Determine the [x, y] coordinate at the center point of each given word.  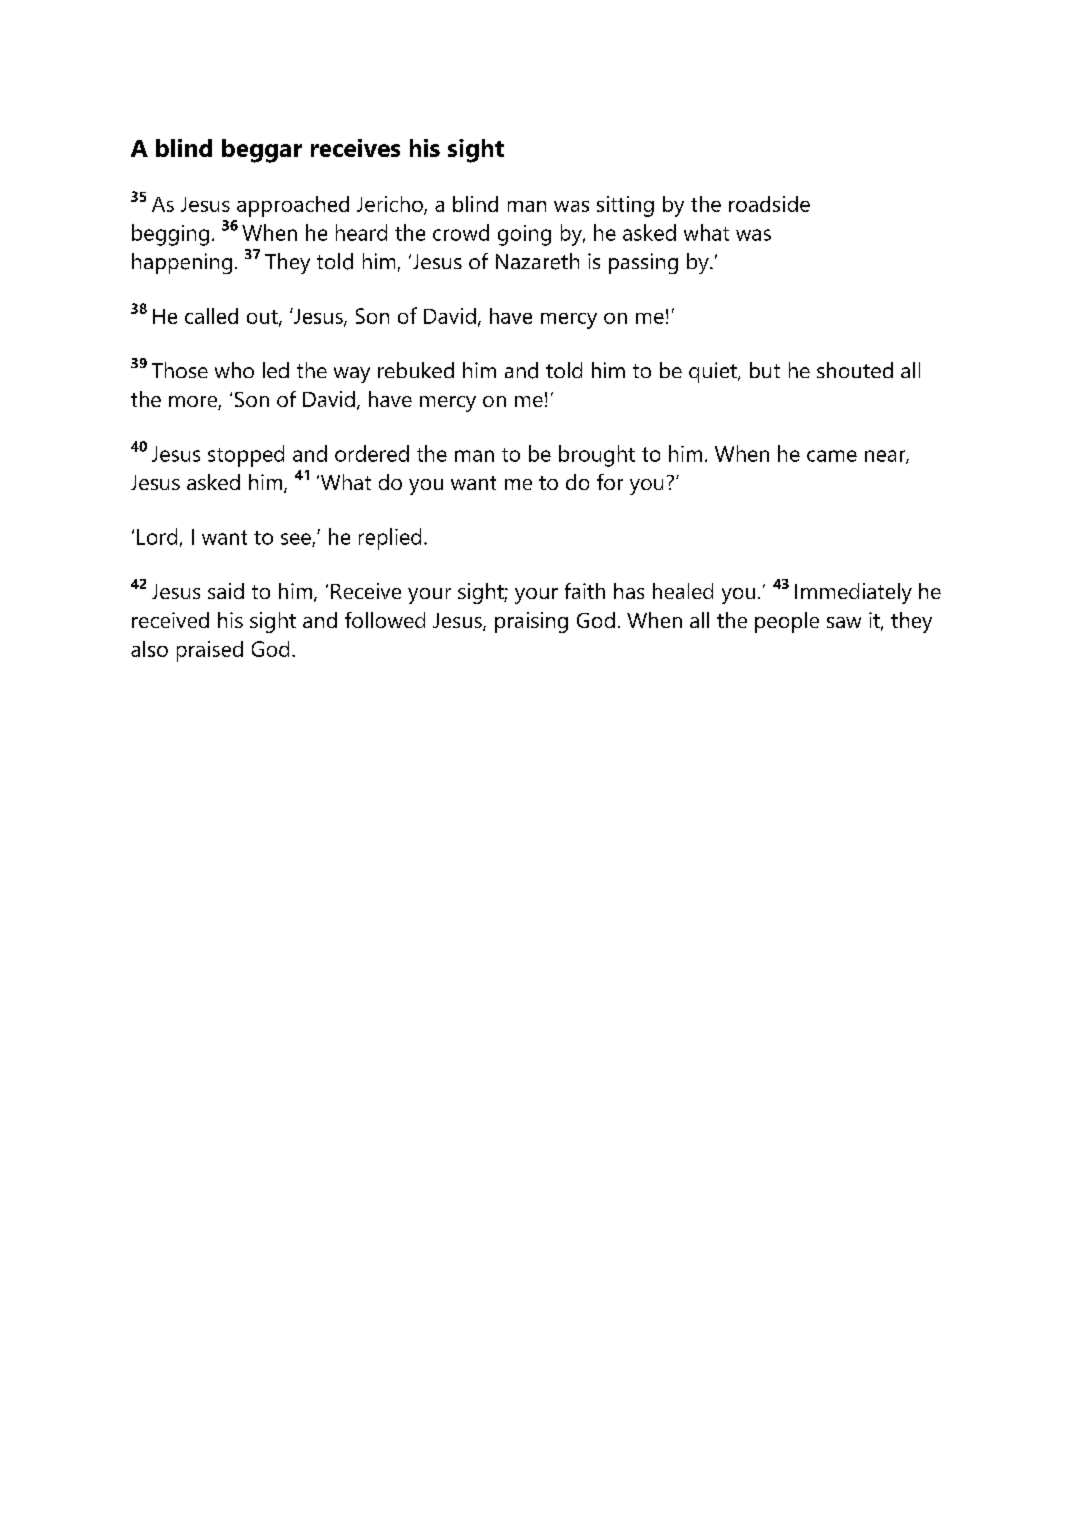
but [765, 370]
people [787, 622]
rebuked [416, 370]
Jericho [391, 205]
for [610, 482]
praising [531, 622]
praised [210, 651]
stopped [246, 456]
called [211, 316]
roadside [769, 204]
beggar [262, 151]
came [832, 456]
